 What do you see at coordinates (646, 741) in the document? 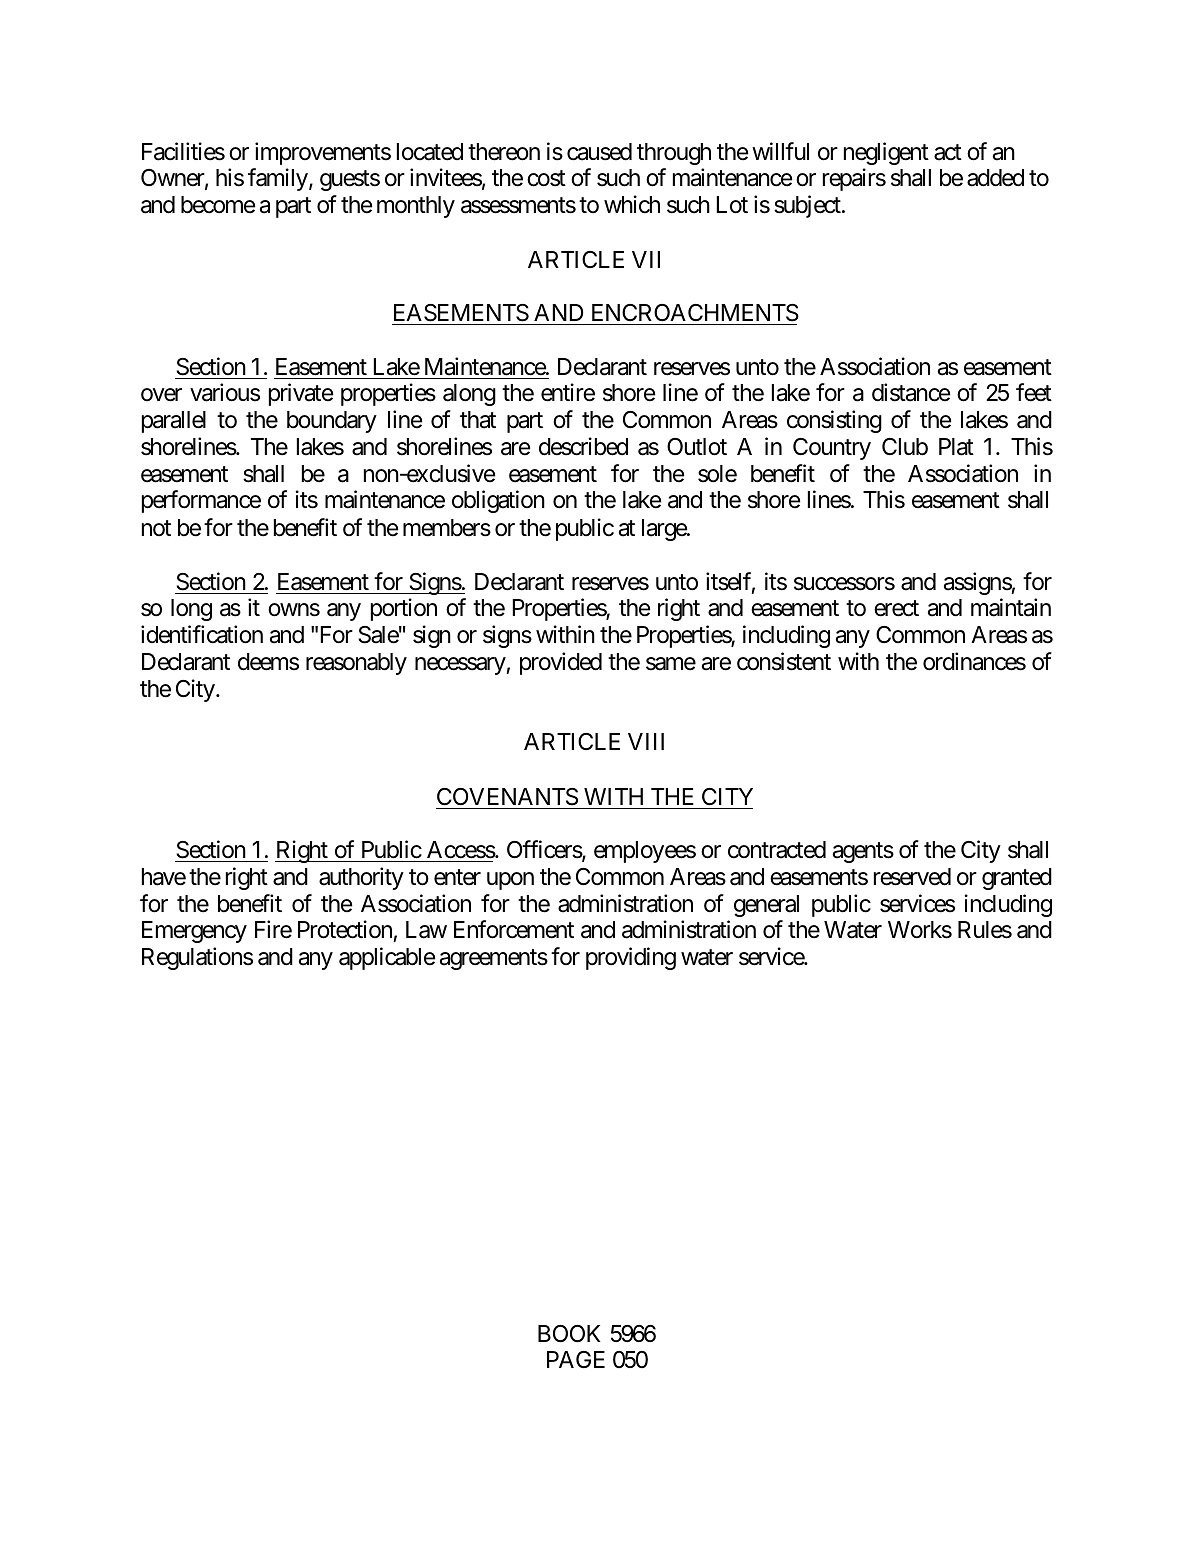
I see `VIII` at bounding box center [646, 741].
